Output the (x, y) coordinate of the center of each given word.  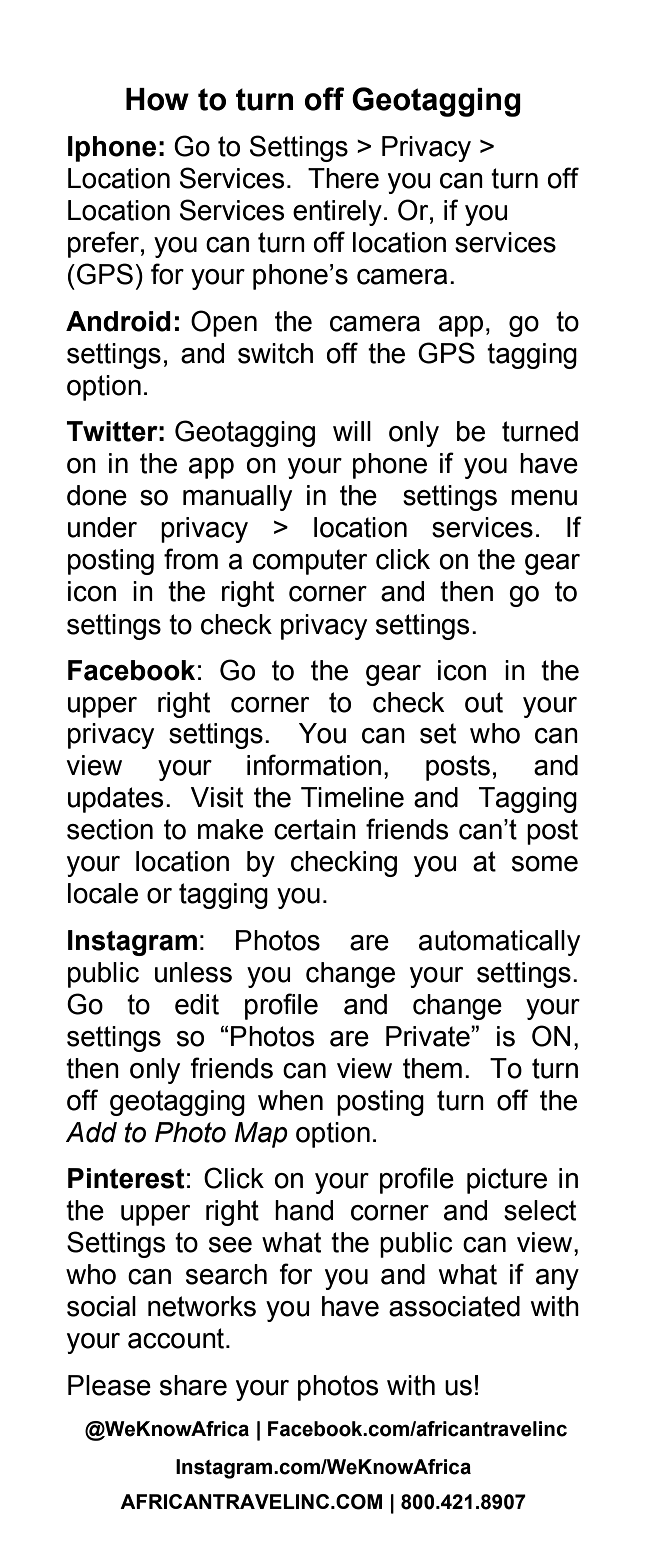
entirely (337, 213)
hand (304, 1210)
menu (544, 498)
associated (454, 1306)
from (191, 559)
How (157, 99)
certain (315, 829)
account (177, 1338)
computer (310, 562)
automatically (499, 943)
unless (193, 972)
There (343, 178)
